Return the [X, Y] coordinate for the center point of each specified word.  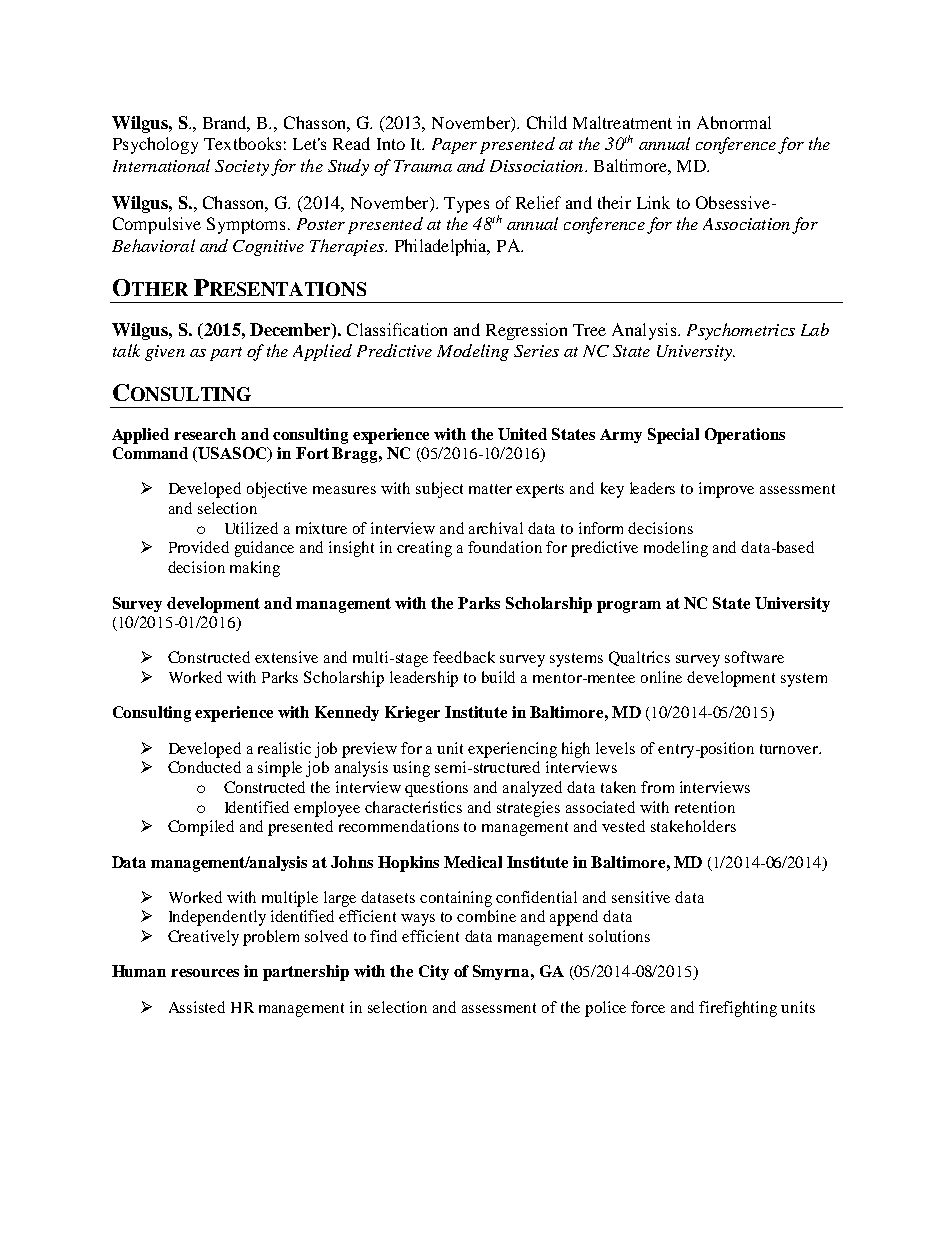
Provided [199, 547]
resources [205, 973]
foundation [505, 547]
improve [726, 490]
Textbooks [242, 143]
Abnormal [734, 122]
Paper [454, 146]
